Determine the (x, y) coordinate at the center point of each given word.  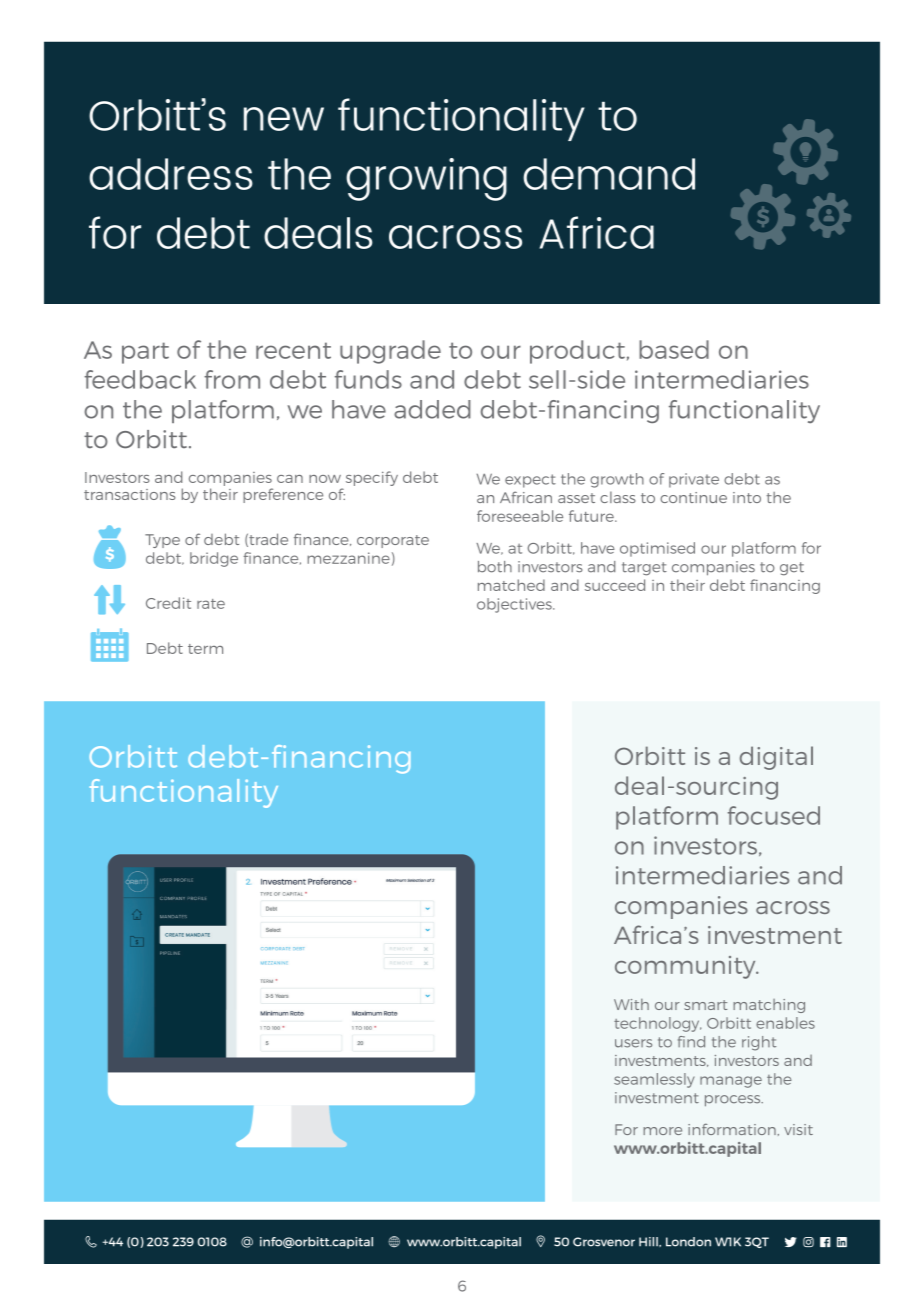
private (694, 480)
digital (776, 758)
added (432, 409)
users (633, 1043)
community (686, 967)
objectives (515, 605)
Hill (649, 1242)
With (631, 1004)
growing (426, 179)
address (171, 174)
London (688, 1242)
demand (609, 174)
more (662, 1131)
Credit (168, 603)
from (232, 379)
